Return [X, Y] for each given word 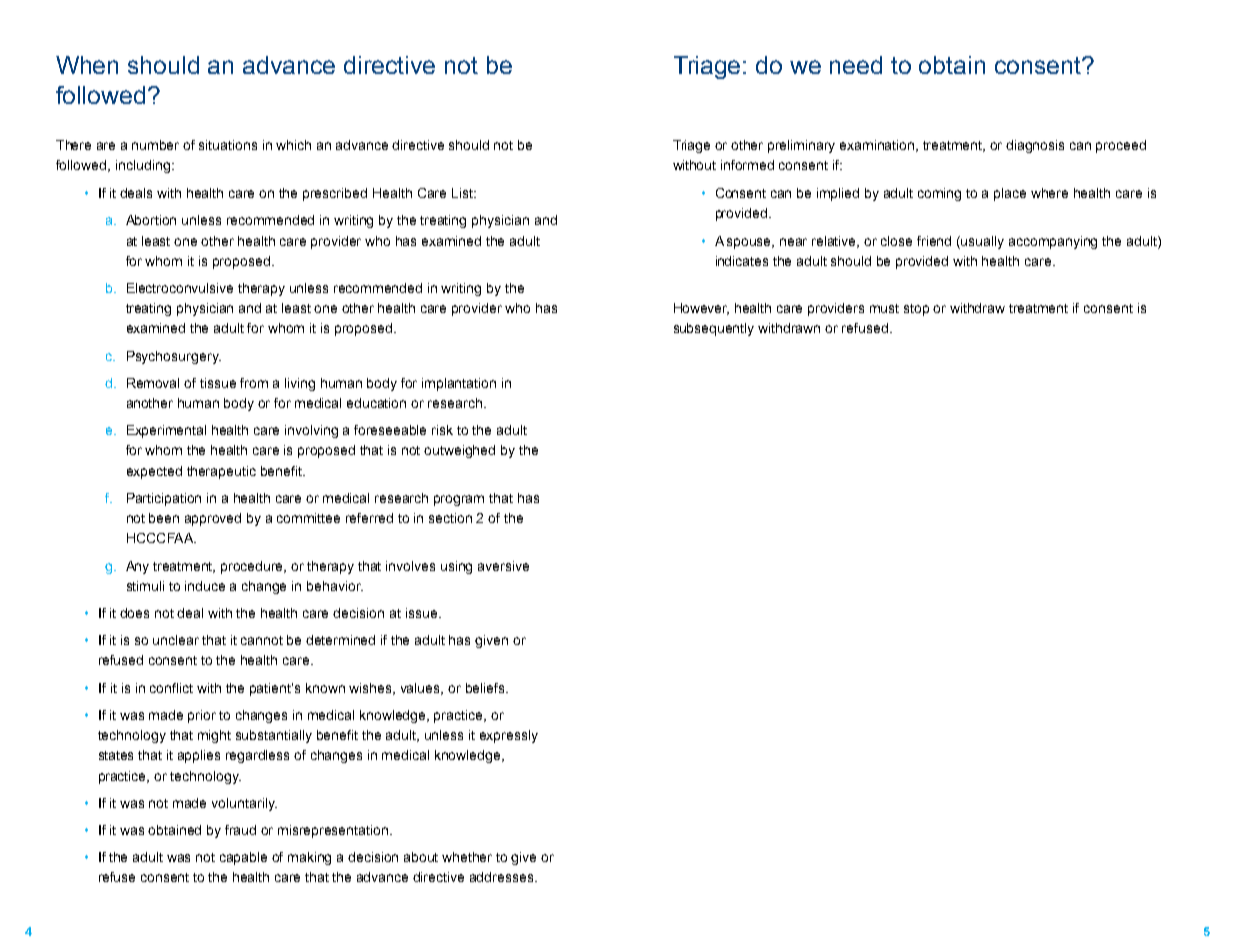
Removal [153, 383]
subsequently [714, 329]
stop [916, 310]
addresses [503, 877]
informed [747, 165]
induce [205, 586]
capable [243, 858]
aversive [503, 566]
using [456, 567]
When [87, 65]
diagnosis [1035, 146]
